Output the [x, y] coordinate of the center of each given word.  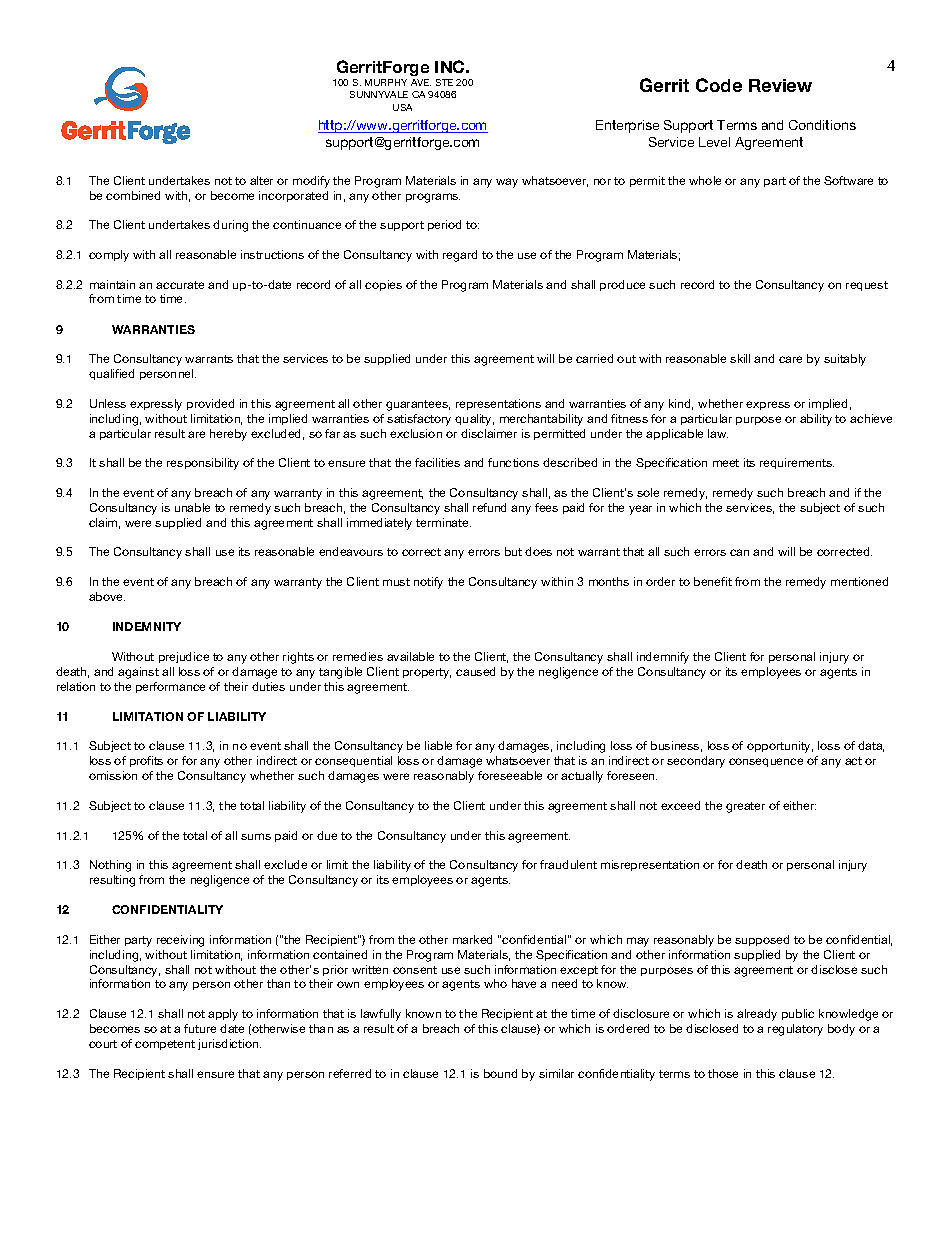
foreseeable [510, 775]
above [107, 596]
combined [133, 195]
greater [745, 807]
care [790, 359]
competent [165, 1045]
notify [428, 583]
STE [444, 82]
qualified [111, 374]
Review [780, 85]
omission [113, 775]
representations [498, 404]
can [739, 552]
